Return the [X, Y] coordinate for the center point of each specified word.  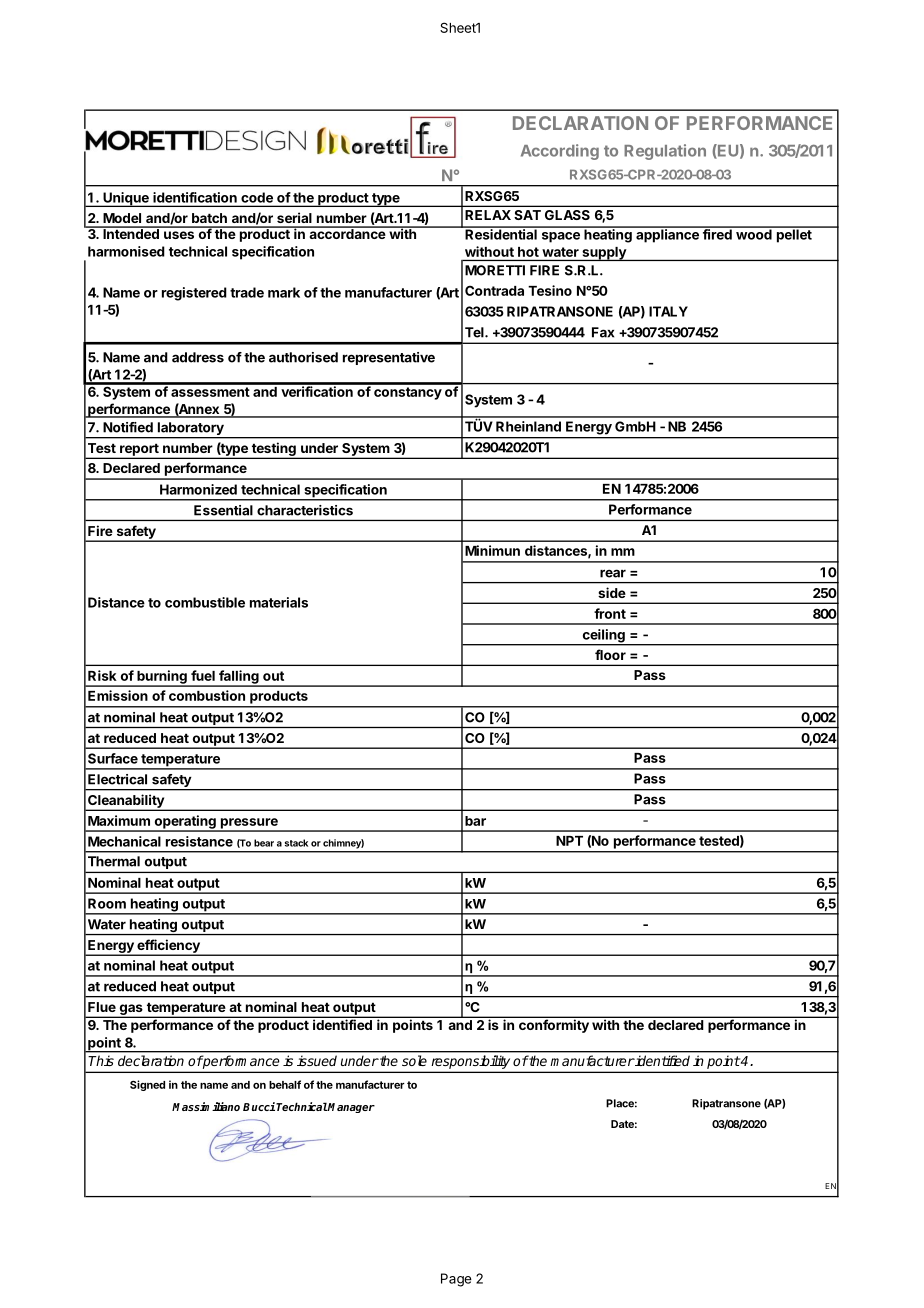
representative [389, 358]
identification [195, 197]
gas [131, 1010]
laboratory [190, 430]
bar [475, 821]
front [610, 613]
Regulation [665, 152]
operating [185, 823]
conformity [554, 1026]
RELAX [488, 215]
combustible [205, 602]
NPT [569, 841]
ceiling [603, 637]
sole [414, 1060]
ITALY [668, 311]
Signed [147, 1085]
